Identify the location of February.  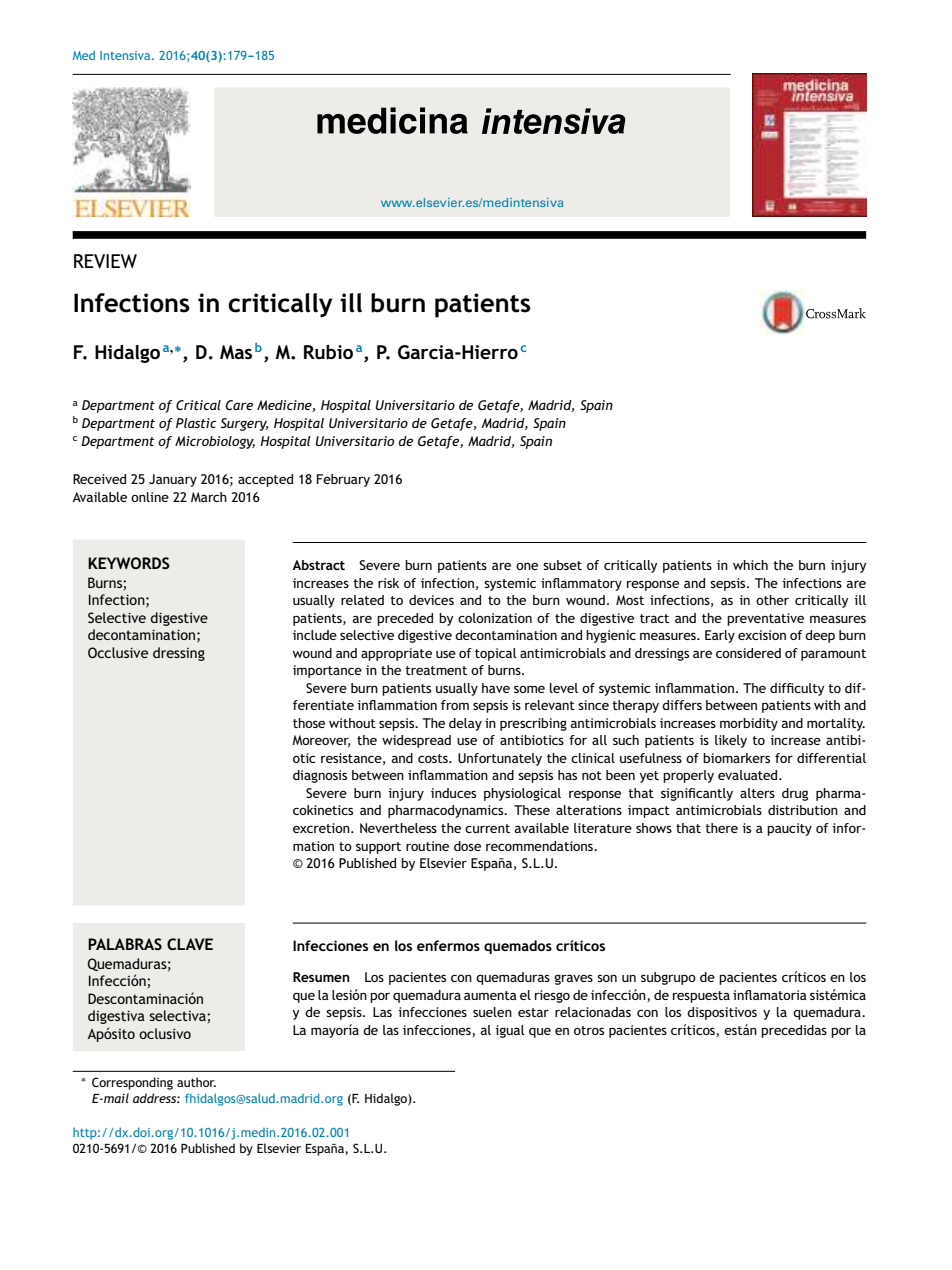
(343, 480).
